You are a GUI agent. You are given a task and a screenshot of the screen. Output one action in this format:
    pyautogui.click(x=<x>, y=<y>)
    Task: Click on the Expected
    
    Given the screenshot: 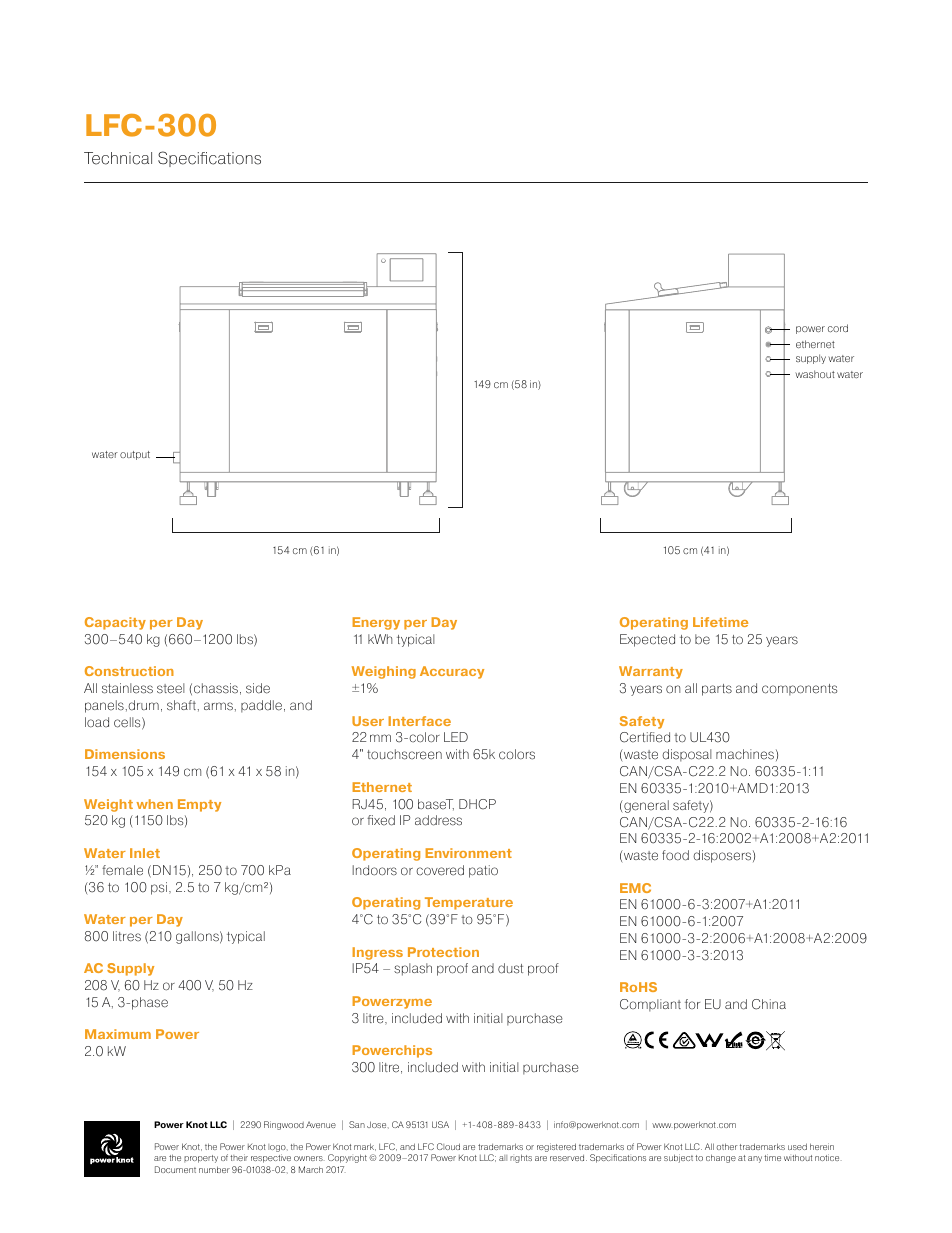 What is the action you would take?
    pyautogui.click(x=647, y=640)
